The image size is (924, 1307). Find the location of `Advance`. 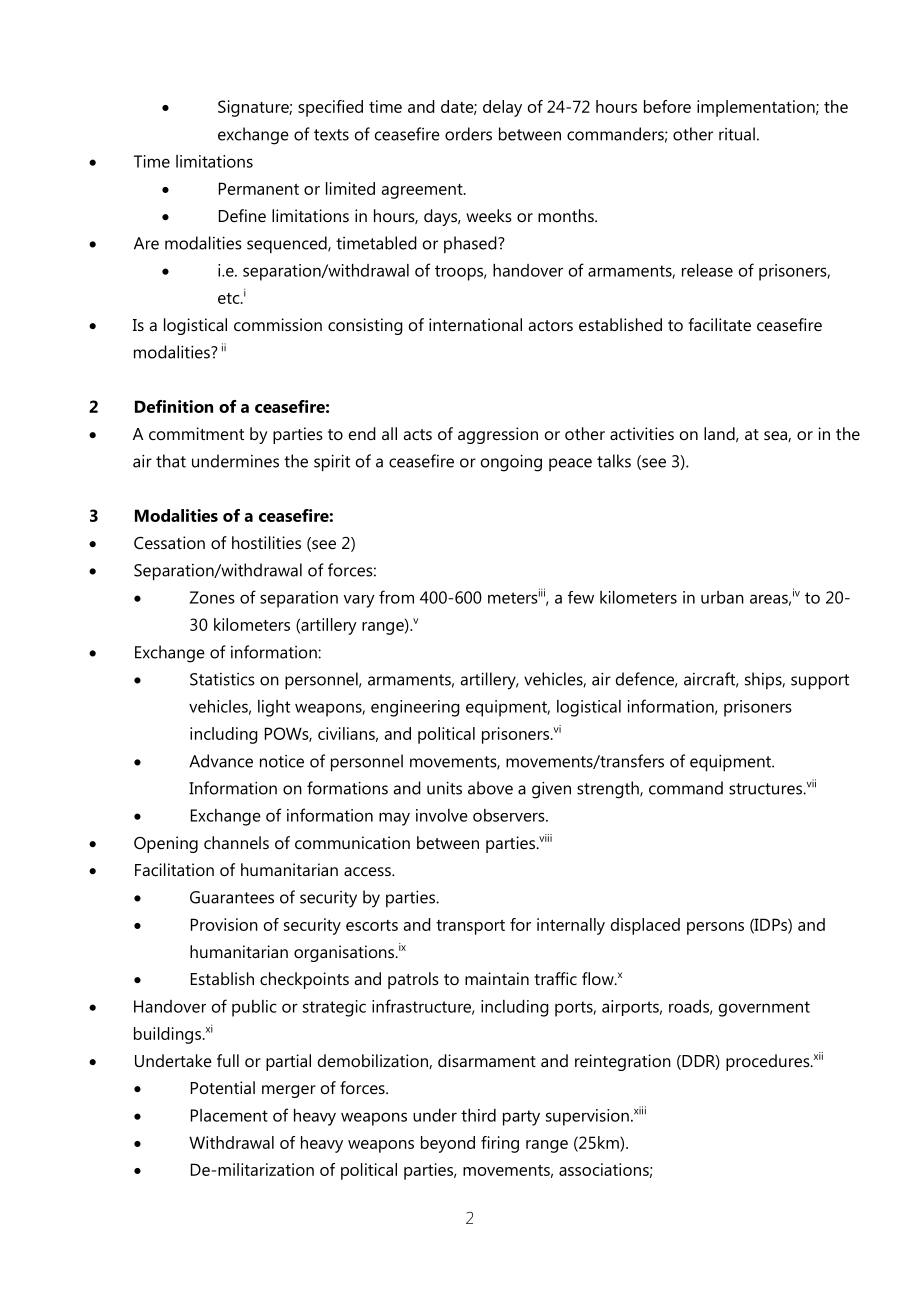

Advance is located at coordinates (221, 761).
